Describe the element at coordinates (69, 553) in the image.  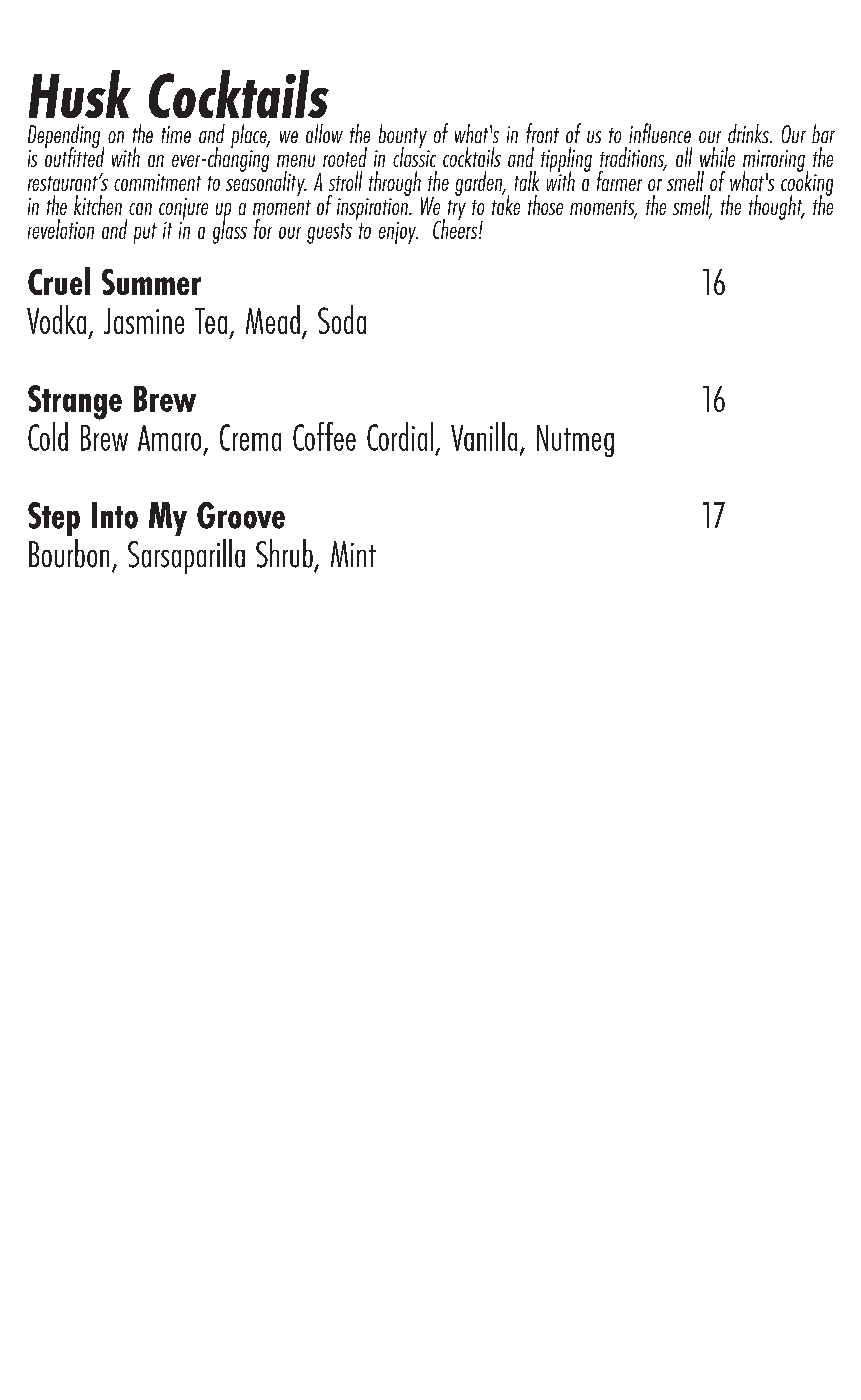
I see `Bourbon` at that location.
